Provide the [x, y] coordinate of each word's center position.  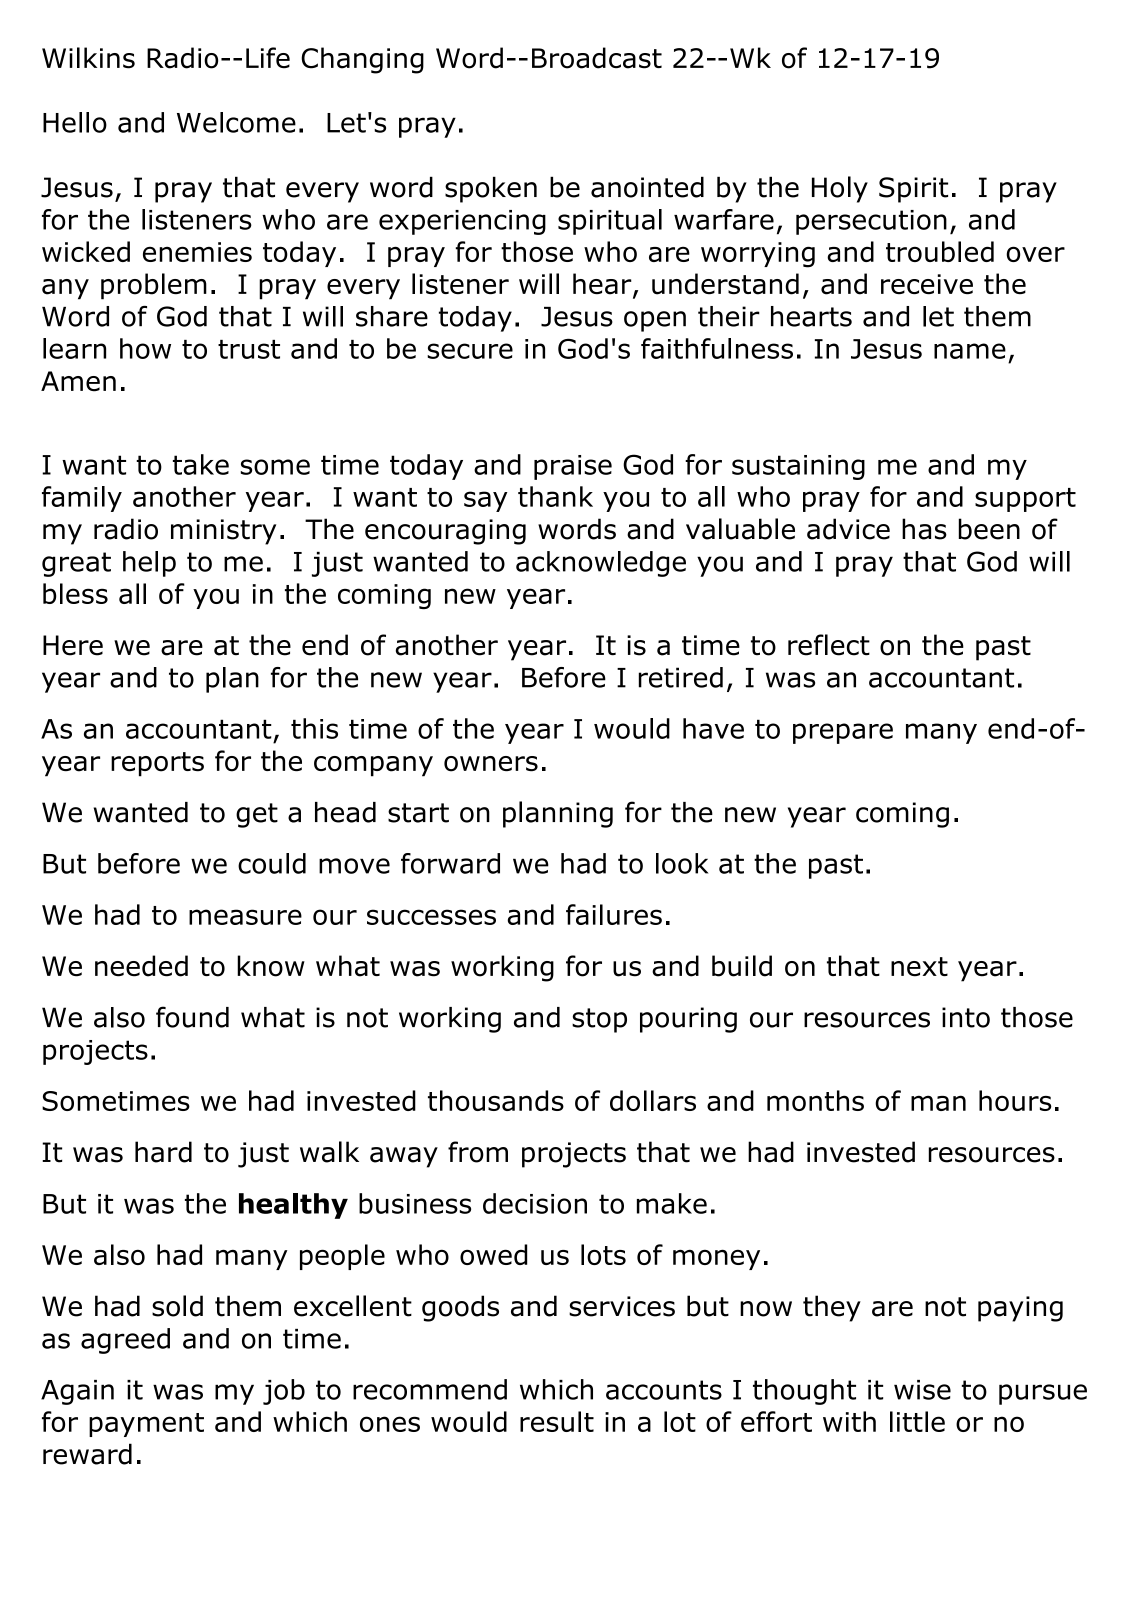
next [919, 967]
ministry [223, 532]
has [924, 529]
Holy [840, 189]
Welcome [236, 122]
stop [599, 1020]
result [557, 1421]
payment [146, 1425]
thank [555, 496]
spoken [491, 189]
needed [141, 966]
